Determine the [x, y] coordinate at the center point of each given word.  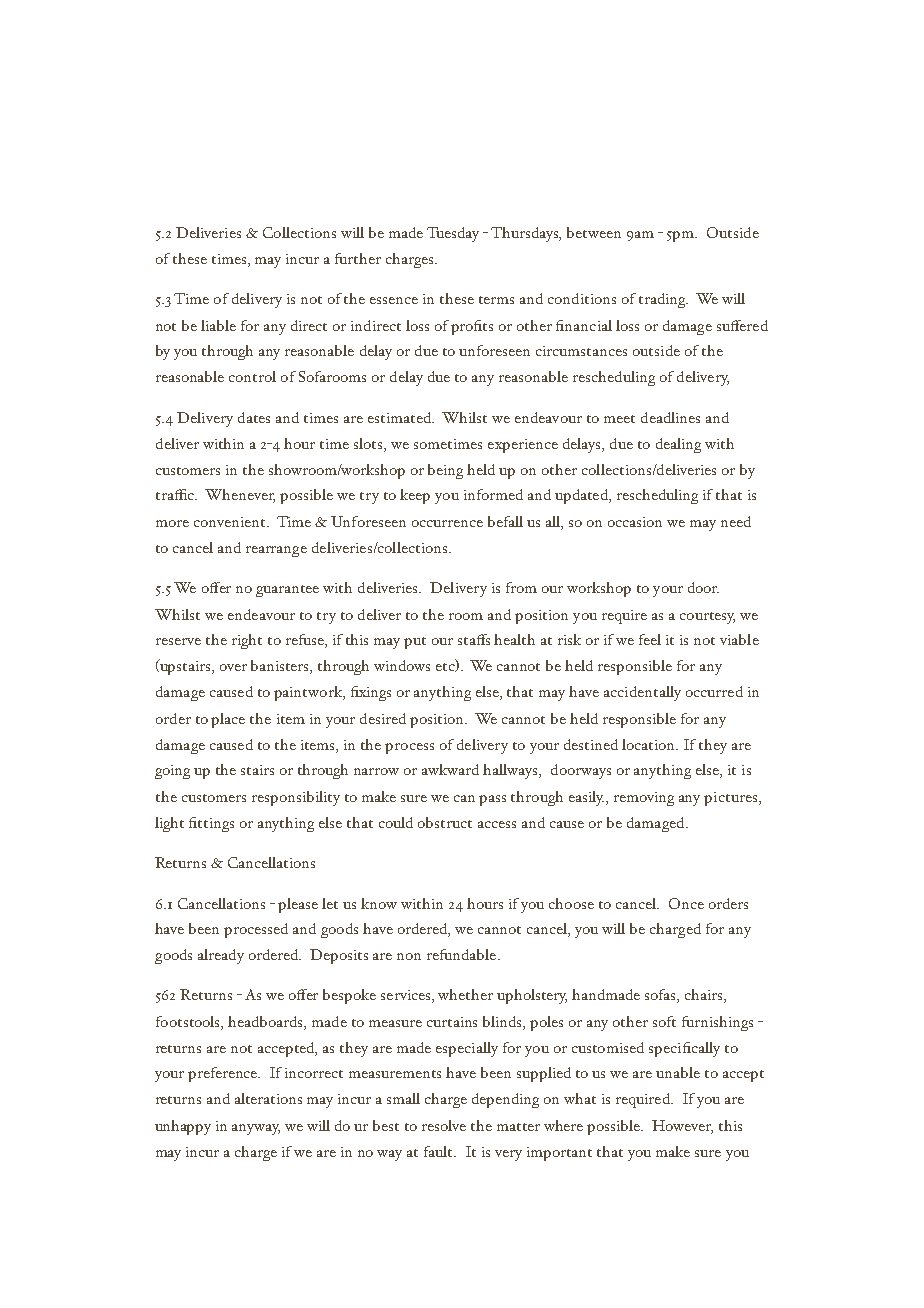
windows [402, 665]
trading [663, 300]
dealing [678, 445]
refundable [461, 954]
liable [218, 325]
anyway [256, 1129]
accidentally [642, 693]
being [445, 471]
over [233, 667]
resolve [444, 1125]
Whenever [240, 496]
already [221, 956]
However [682, 1127]
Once [686, 903]
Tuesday [453, 234]
